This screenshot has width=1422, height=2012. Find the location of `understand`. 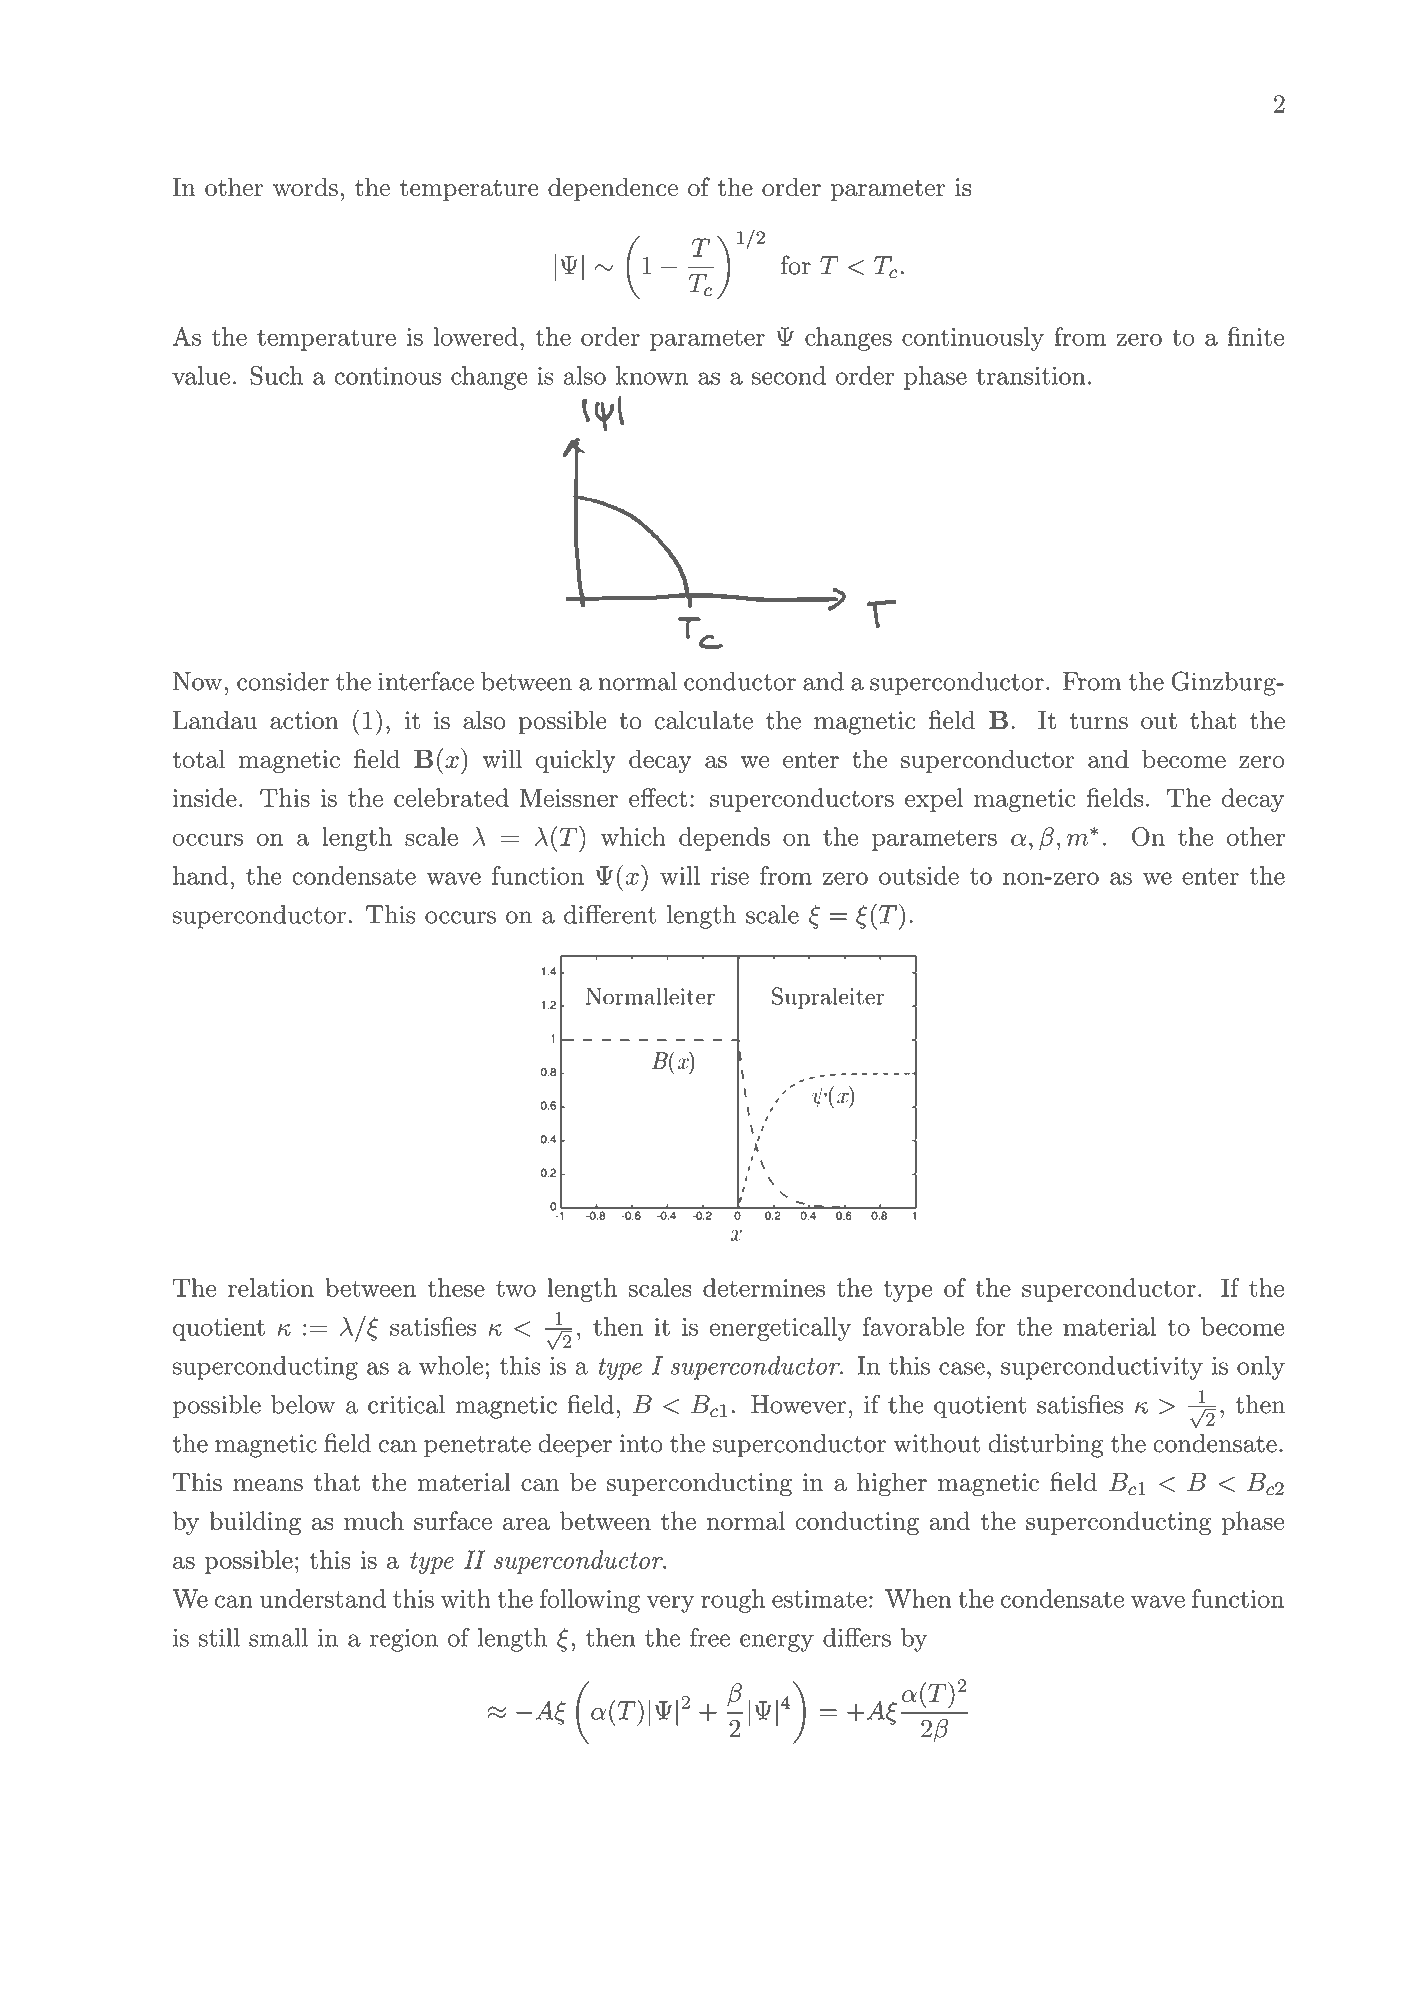

understand is located at coordinates (323, 1598).
